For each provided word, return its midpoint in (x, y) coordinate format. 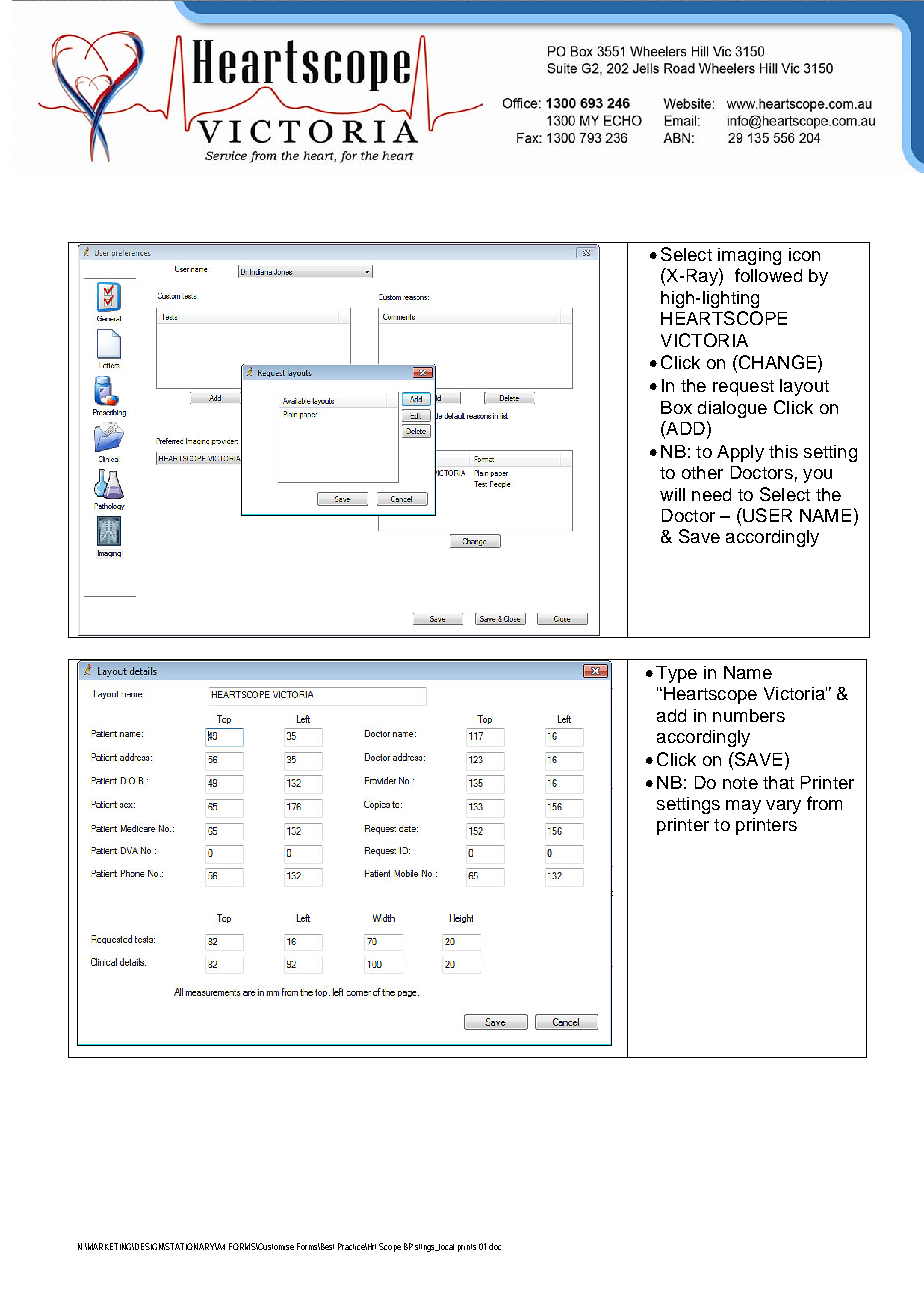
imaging (749, 256)
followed (768, 275)
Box (676, 407)
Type (676, 674)
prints (467, 1248)
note (740, 783)
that (778, 782)
